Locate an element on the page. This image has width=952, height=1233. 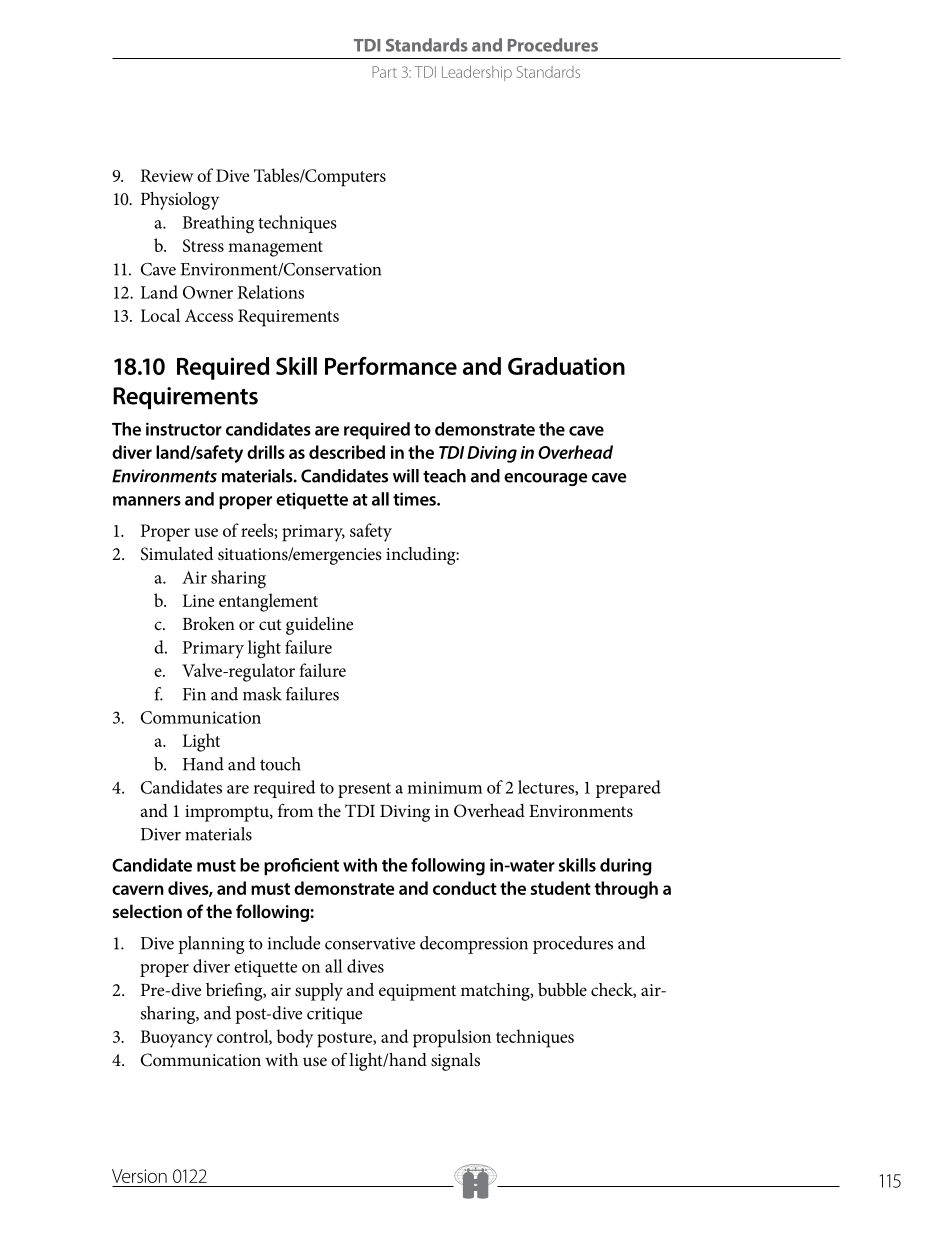
Part is located at coordinates (384, 72).
